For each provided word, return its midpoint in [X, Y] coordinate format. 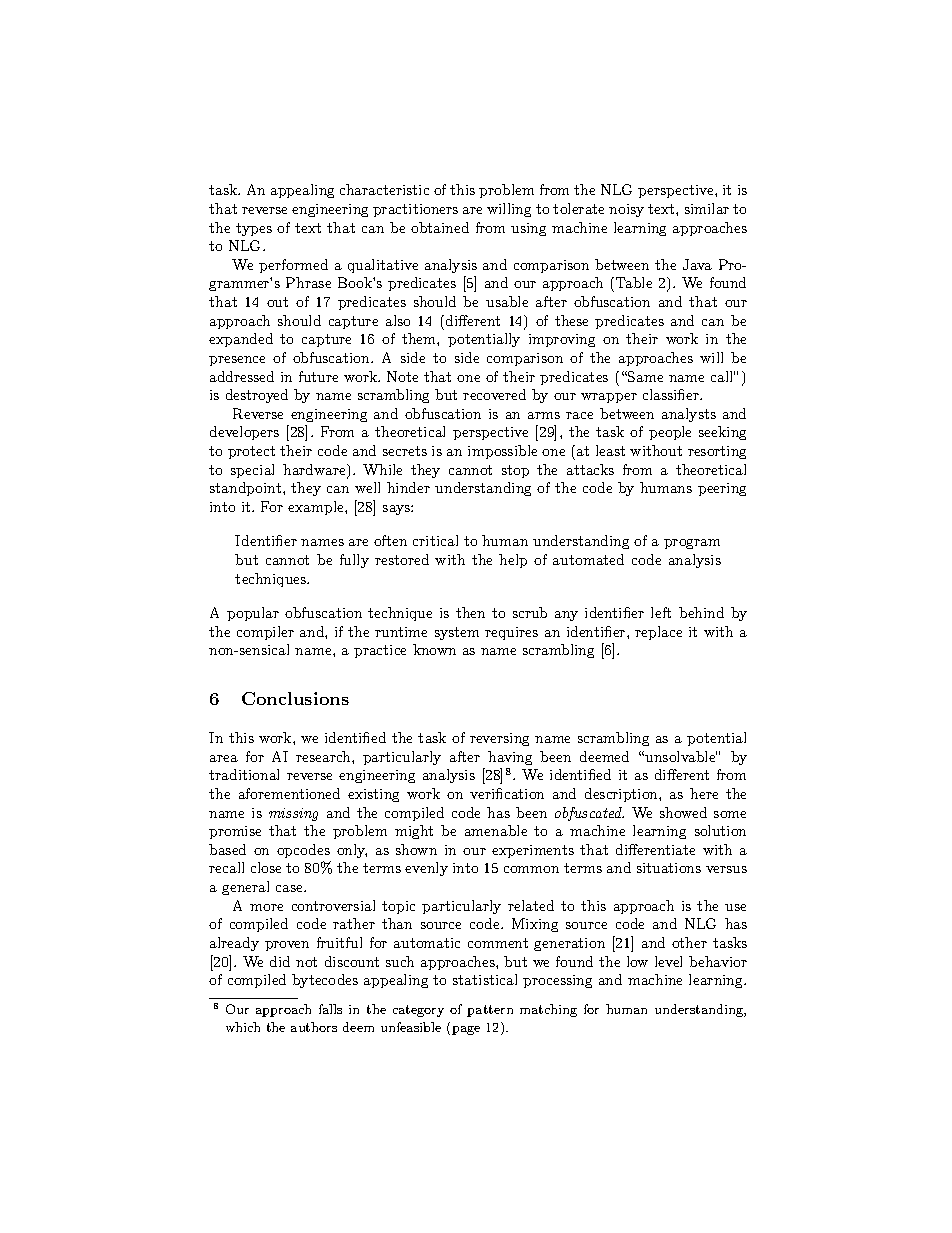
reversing [499, 739]
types [254, 229]
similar [707, 208]
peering [722, 489]
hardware [315, 471]
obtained [440, 227]
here [704, 793]
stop [515, 471]
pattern [490, 1011]
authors [314, 1027]
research [324, 756]
